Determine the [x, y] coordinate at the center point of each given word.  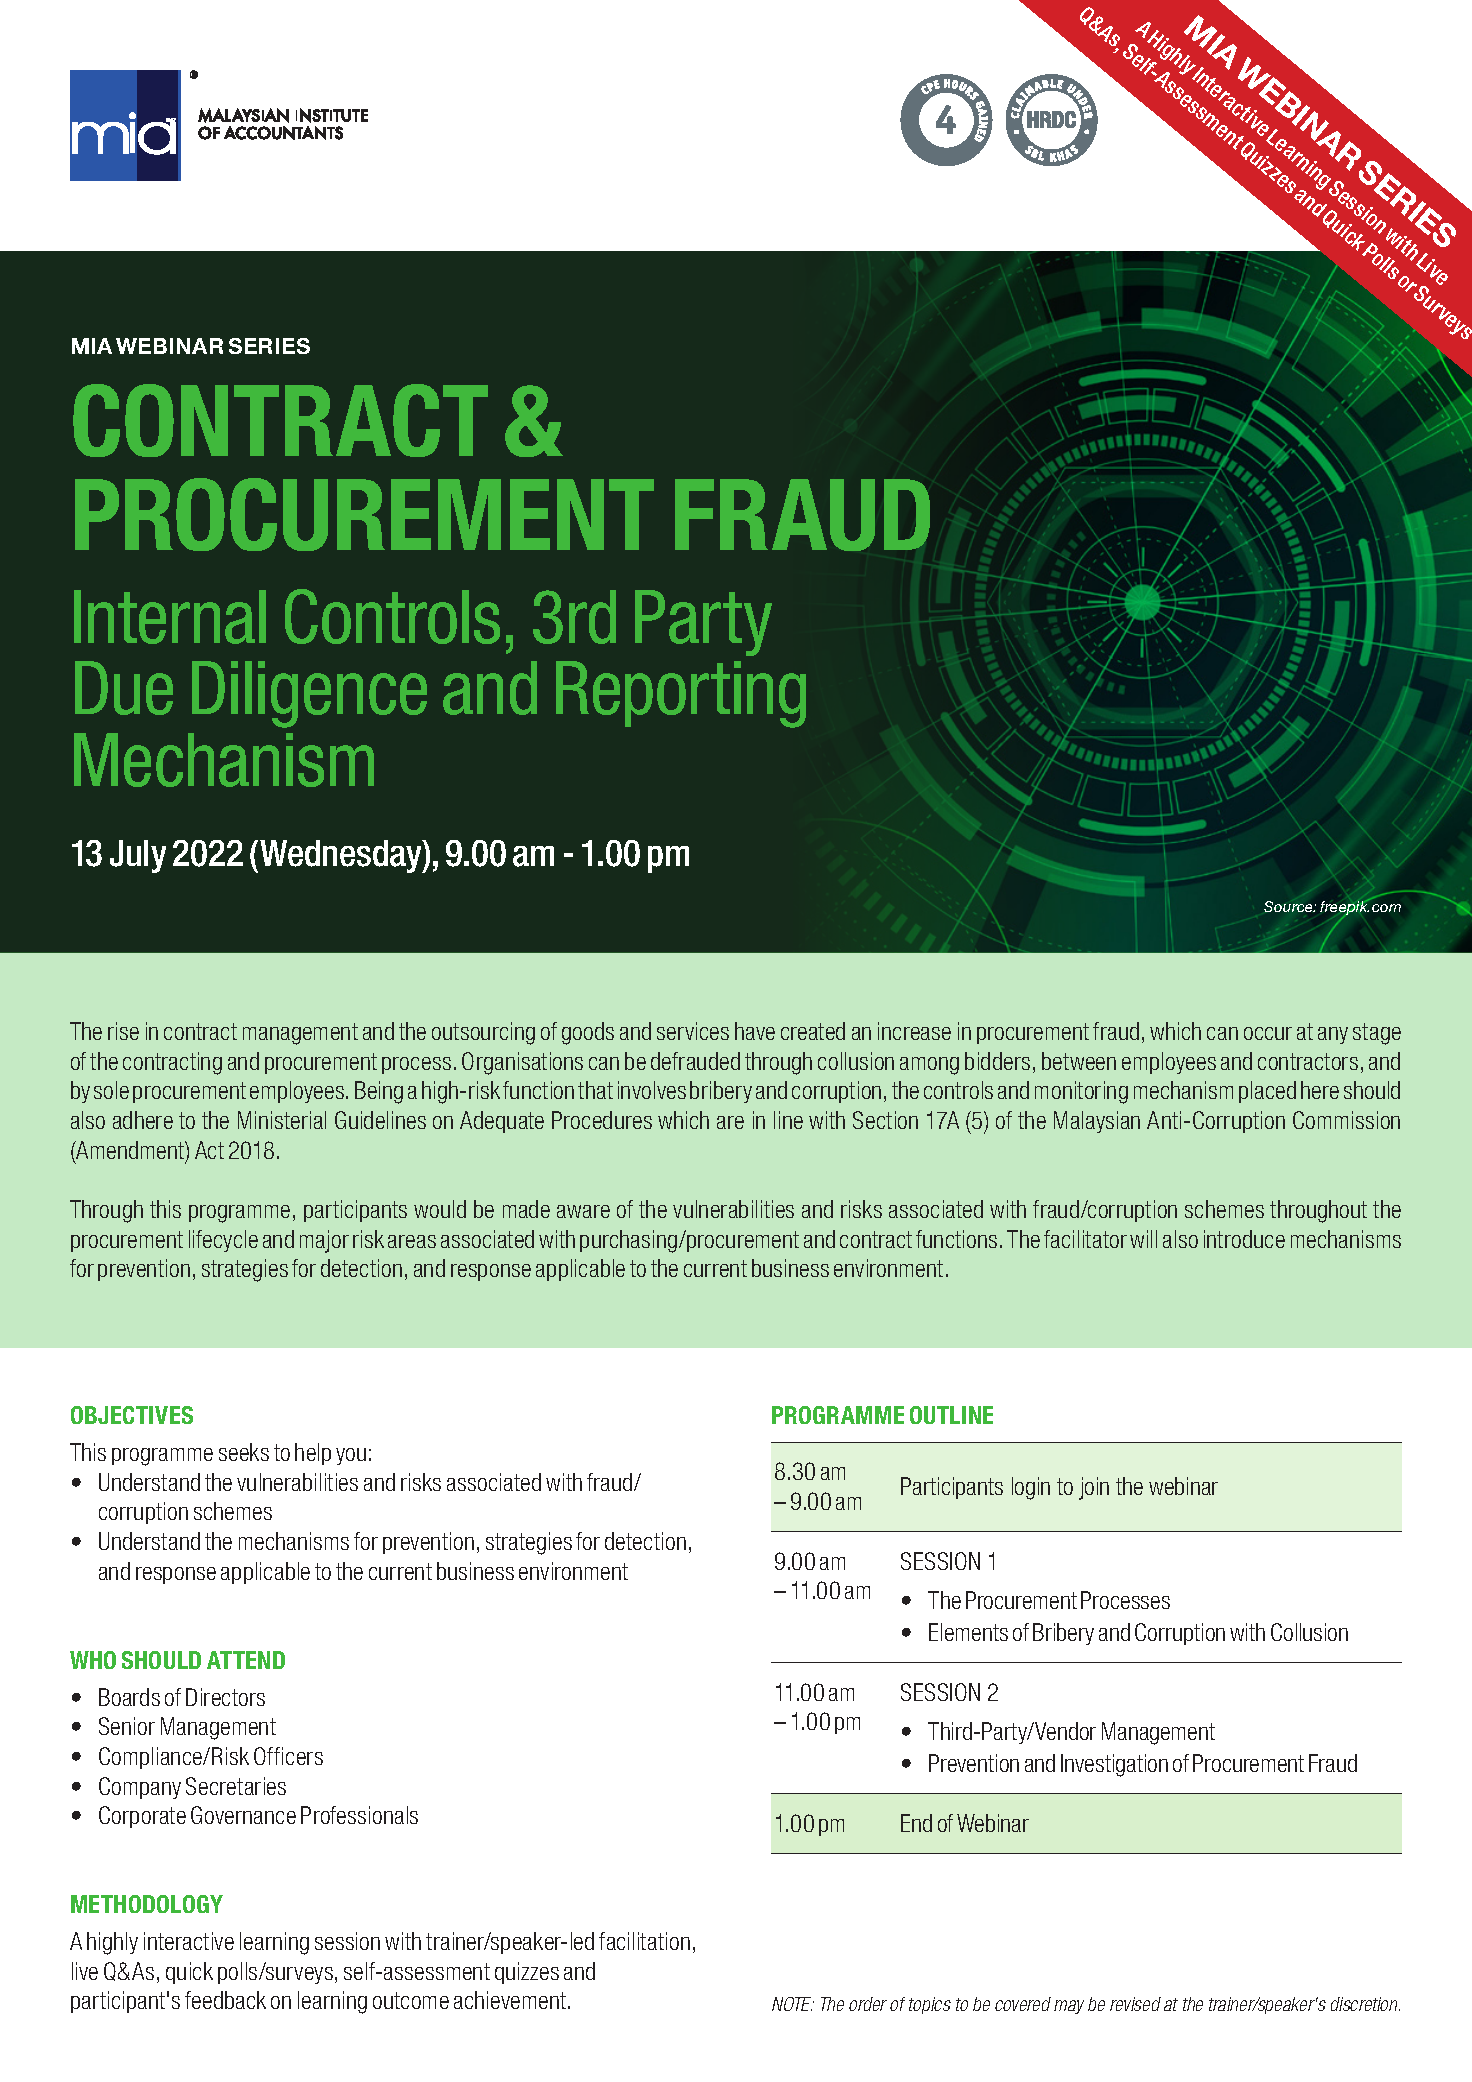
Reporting [681, 694]
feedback [225, 2000]
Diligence [309, 694]
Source [1290, 906]
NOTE [793, 2004]
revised [1135, 2004]
